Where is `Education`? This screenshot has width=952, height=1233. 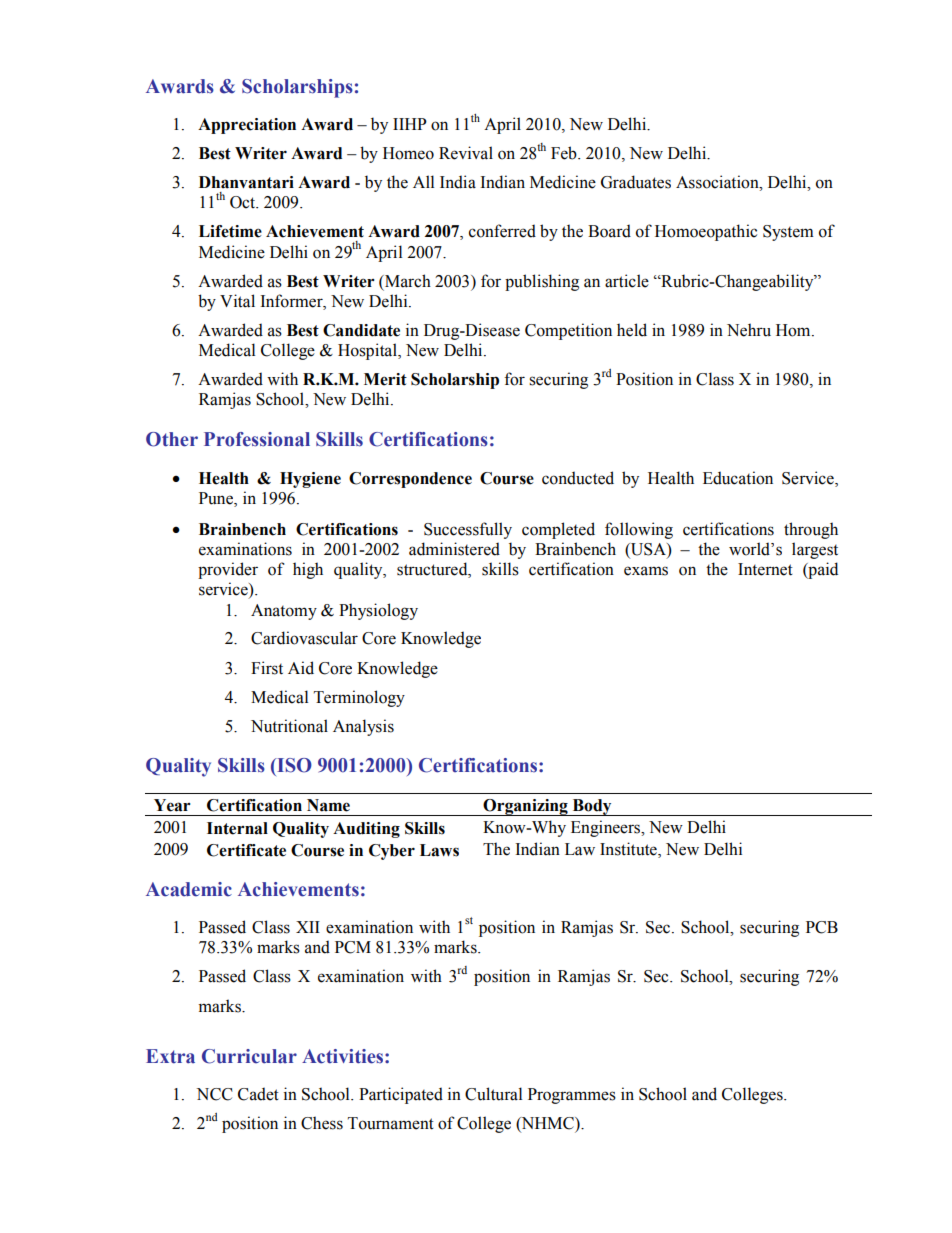 Education is located at coordinates (738, 478).
